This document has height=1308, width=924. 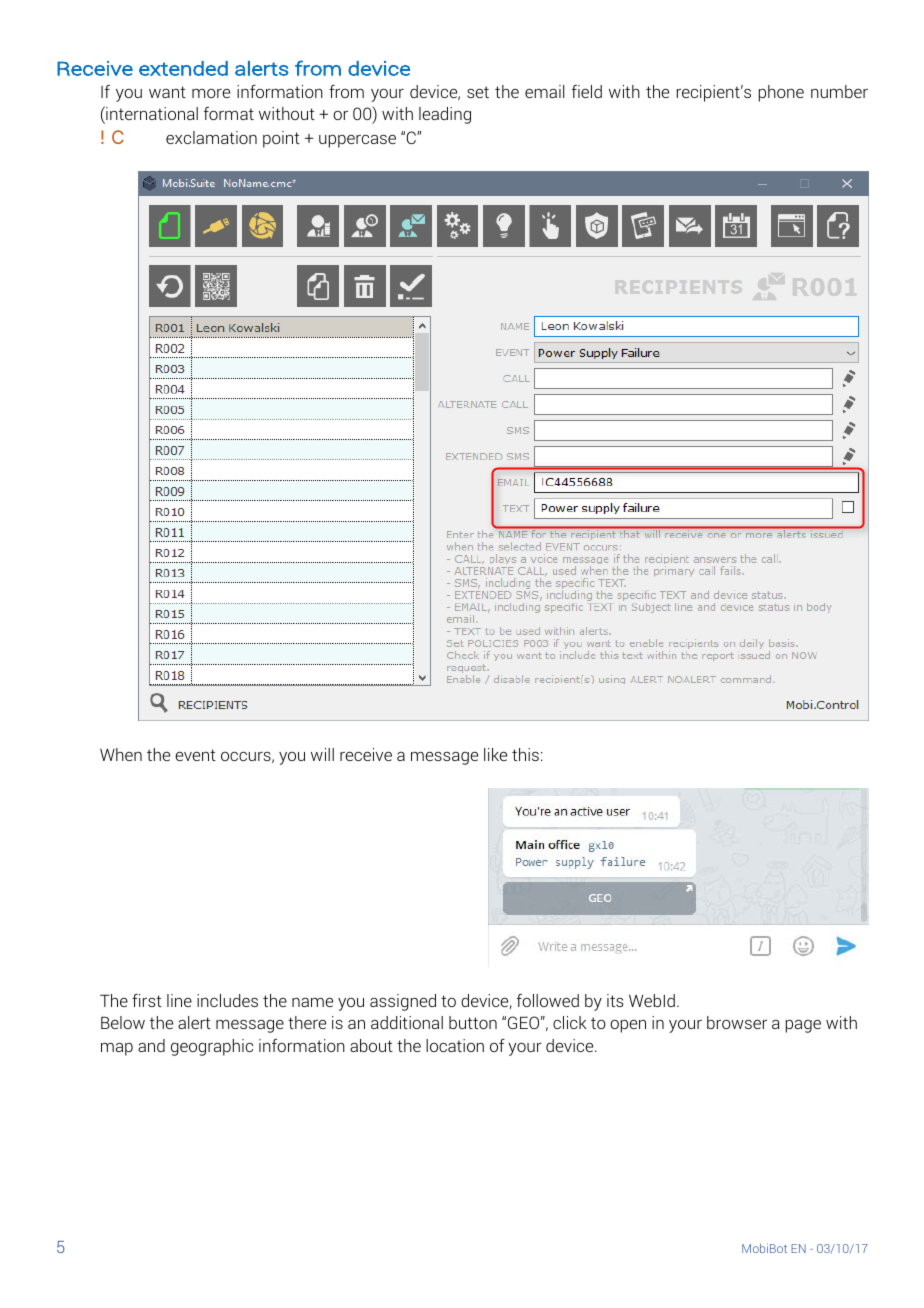 What do you see at coordinates (121, 754) in the document?
I see `When` at bounding box center [121, 754].
